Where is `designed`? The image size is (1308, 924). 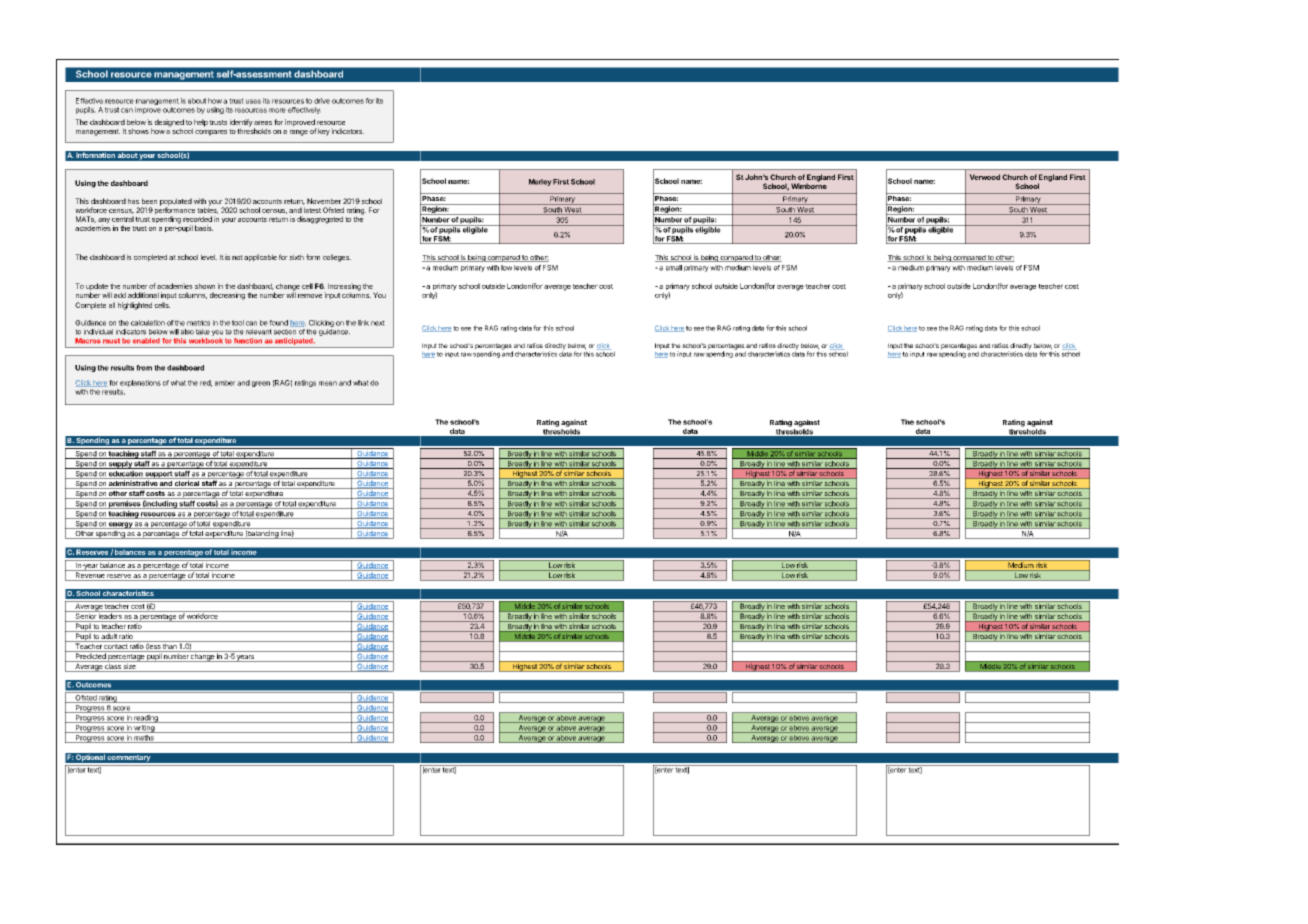
designed is located at coordinates (169, 124).
